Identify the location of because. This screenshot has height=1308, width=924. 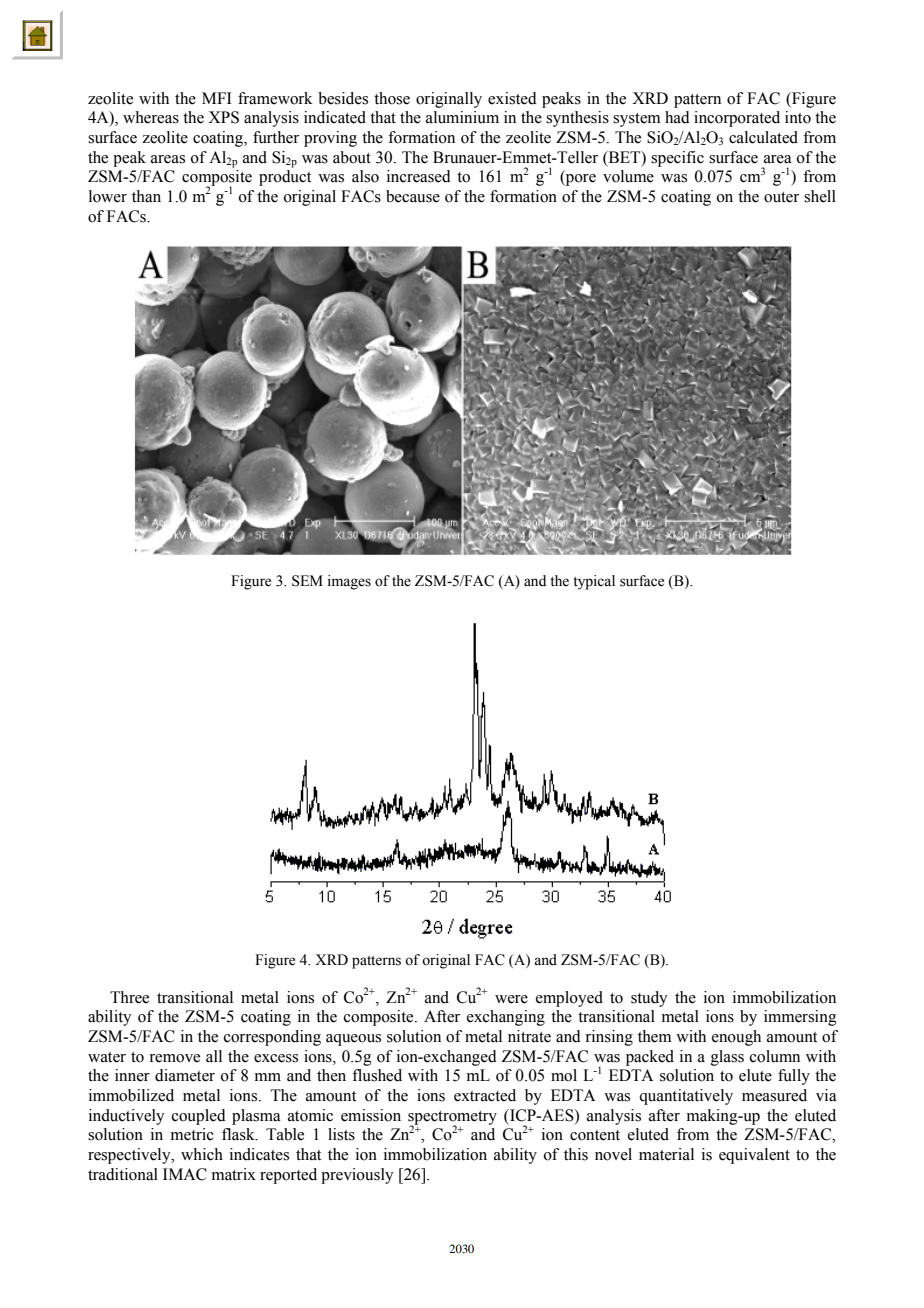
(413, 196).
